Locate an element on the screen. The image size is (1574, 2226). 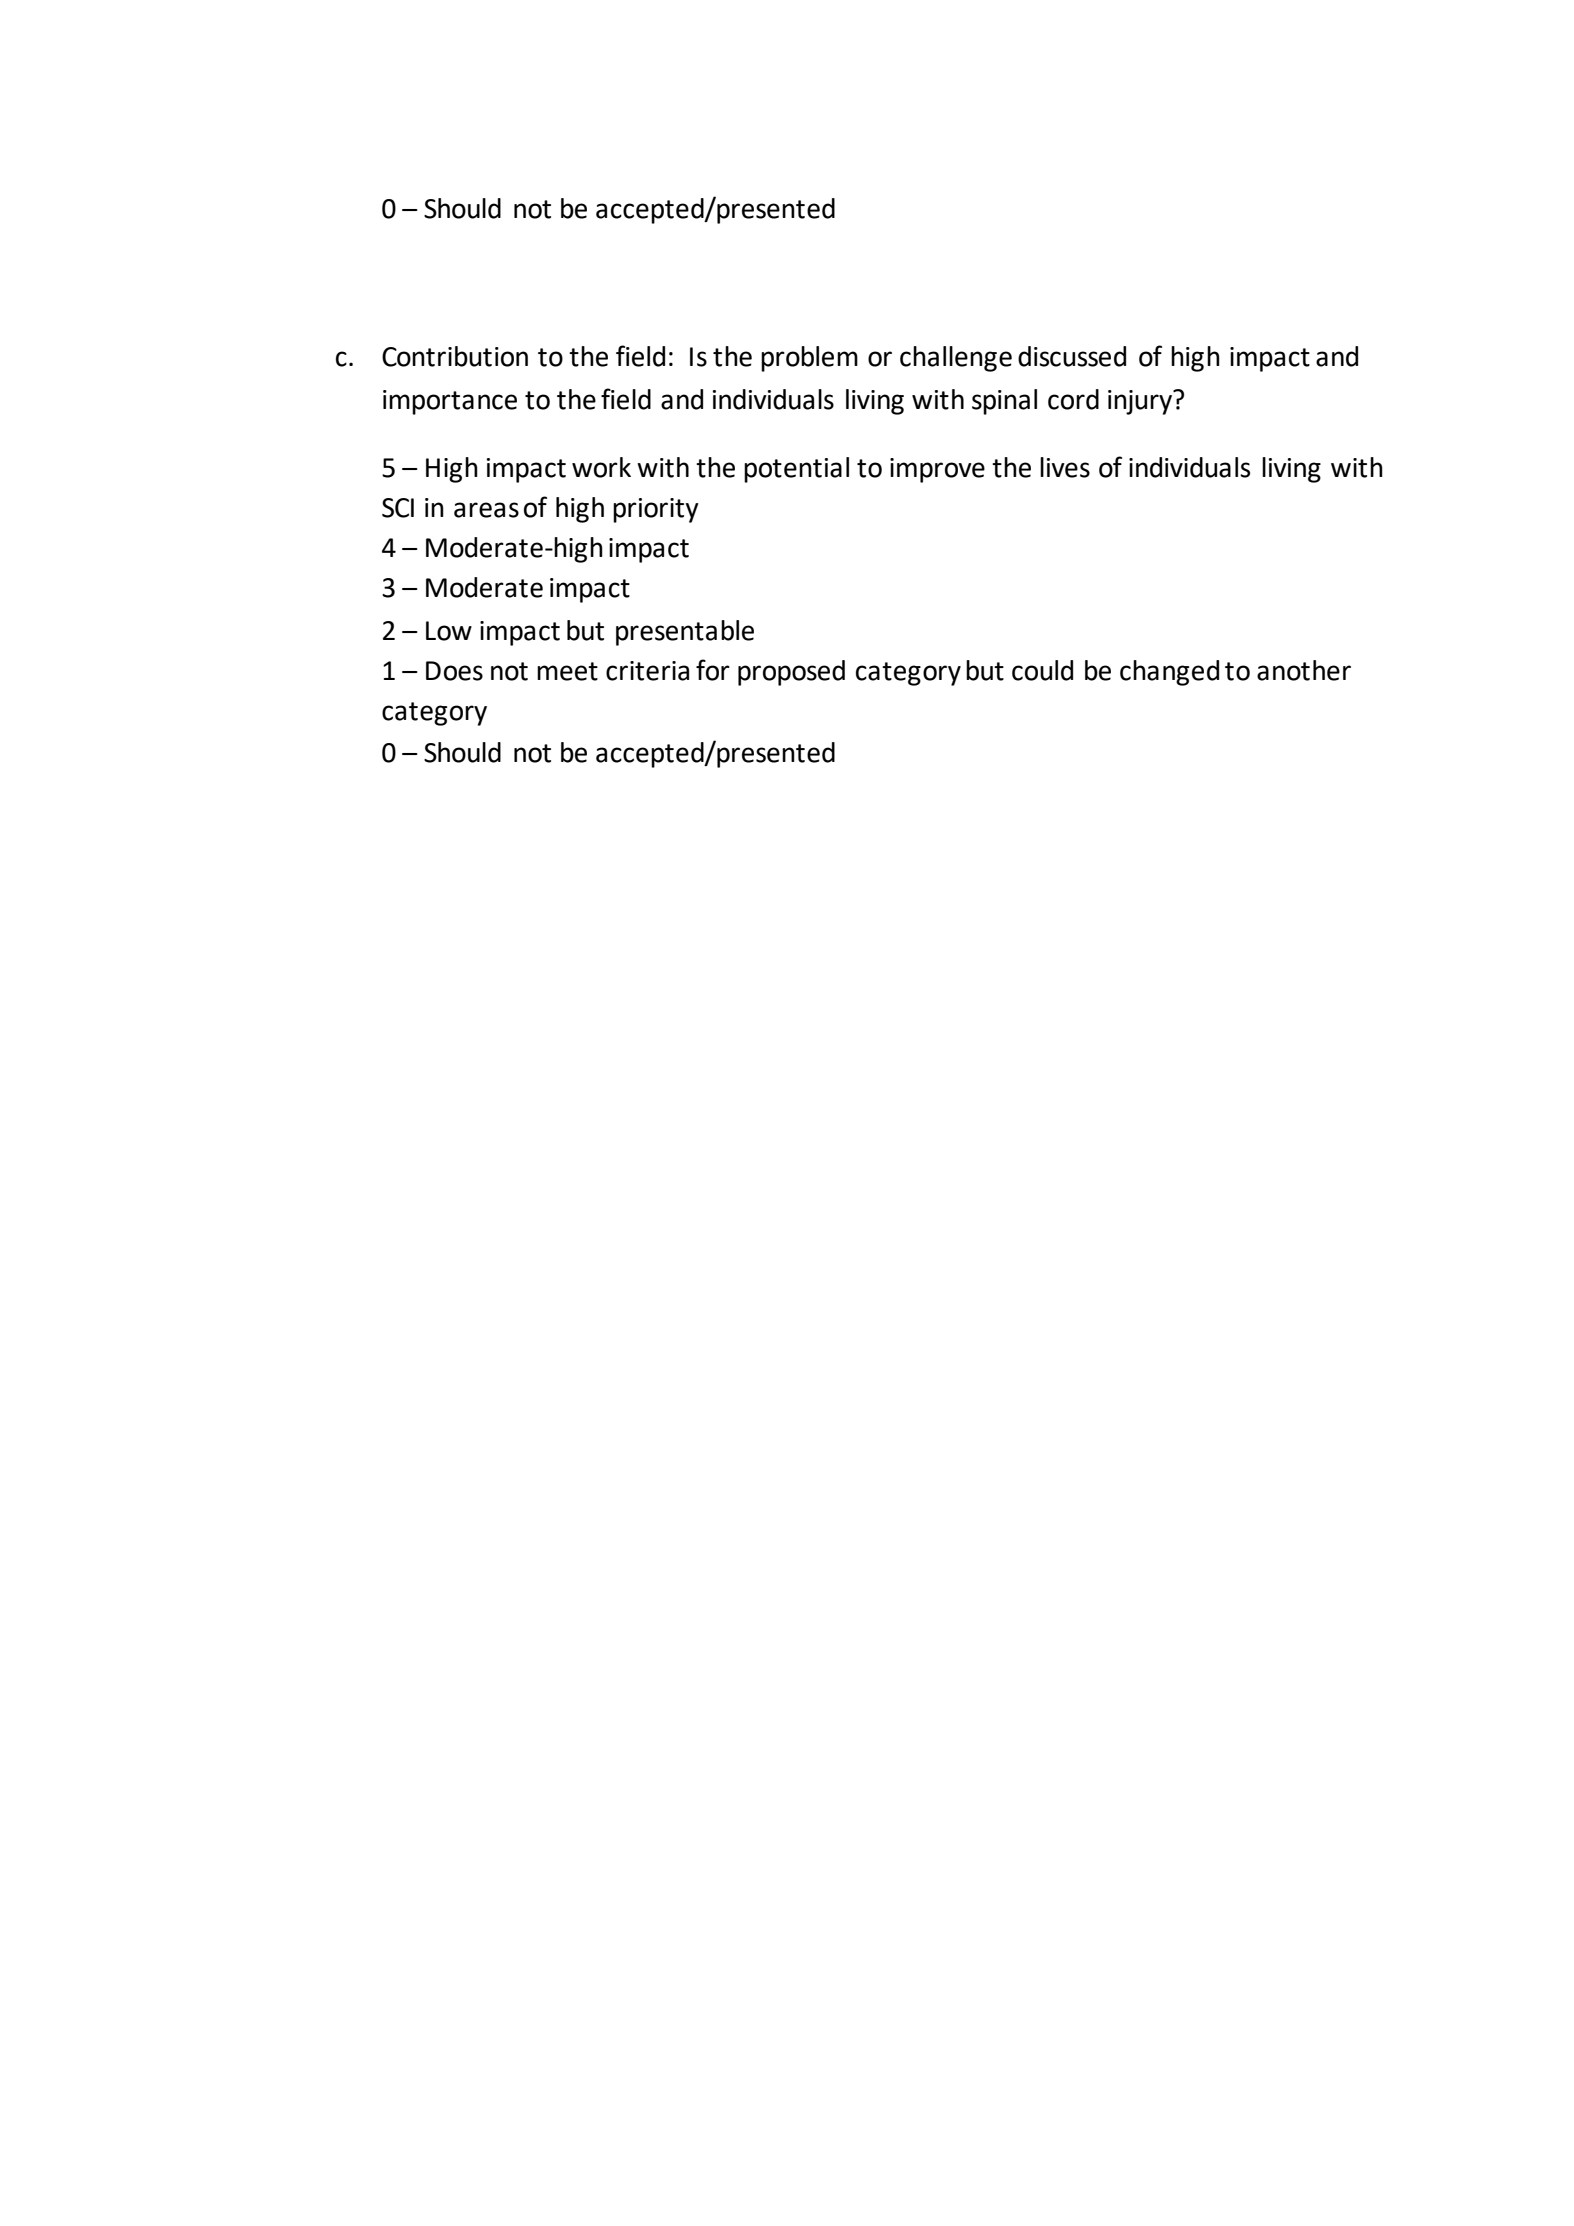
Contribution is located at coordinates (455, 356).
